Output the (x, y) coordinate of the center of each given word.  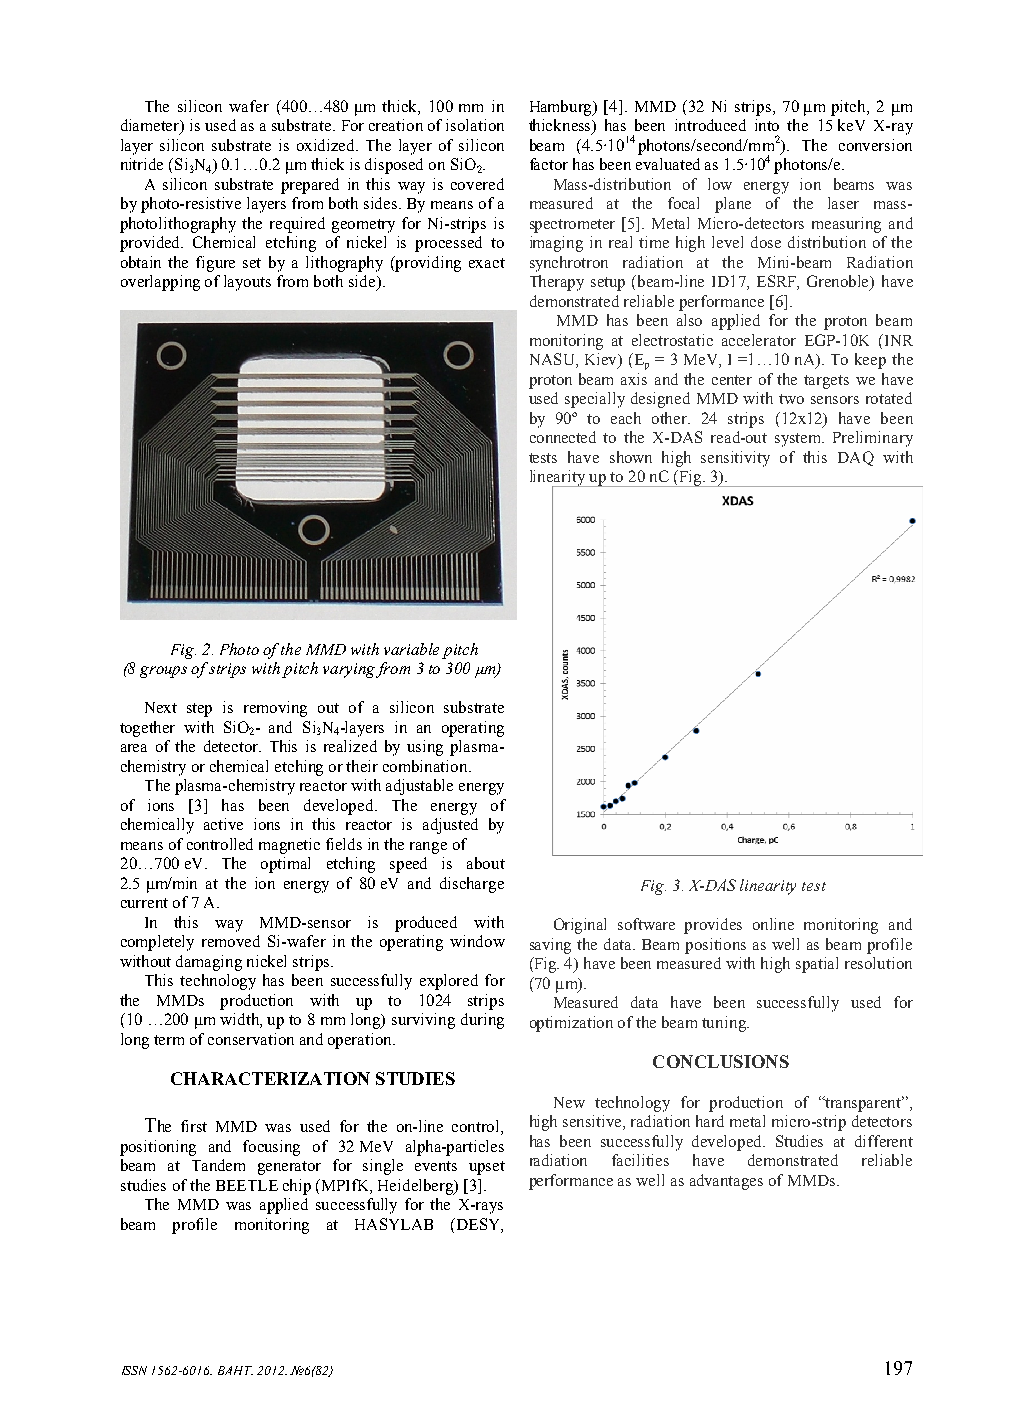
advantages (726, 1182)
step (199, 710)
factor (549, 164)
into (767, 125)
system (799, 440)
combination (426, 766)
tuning (725, 1024)
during (482, 1021)
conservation (251, 1039)
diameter (151, 126)
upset (487, 1168)
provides (713, 926)
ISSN (134, 1370)
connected (563, 437)
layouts (247, 283)
